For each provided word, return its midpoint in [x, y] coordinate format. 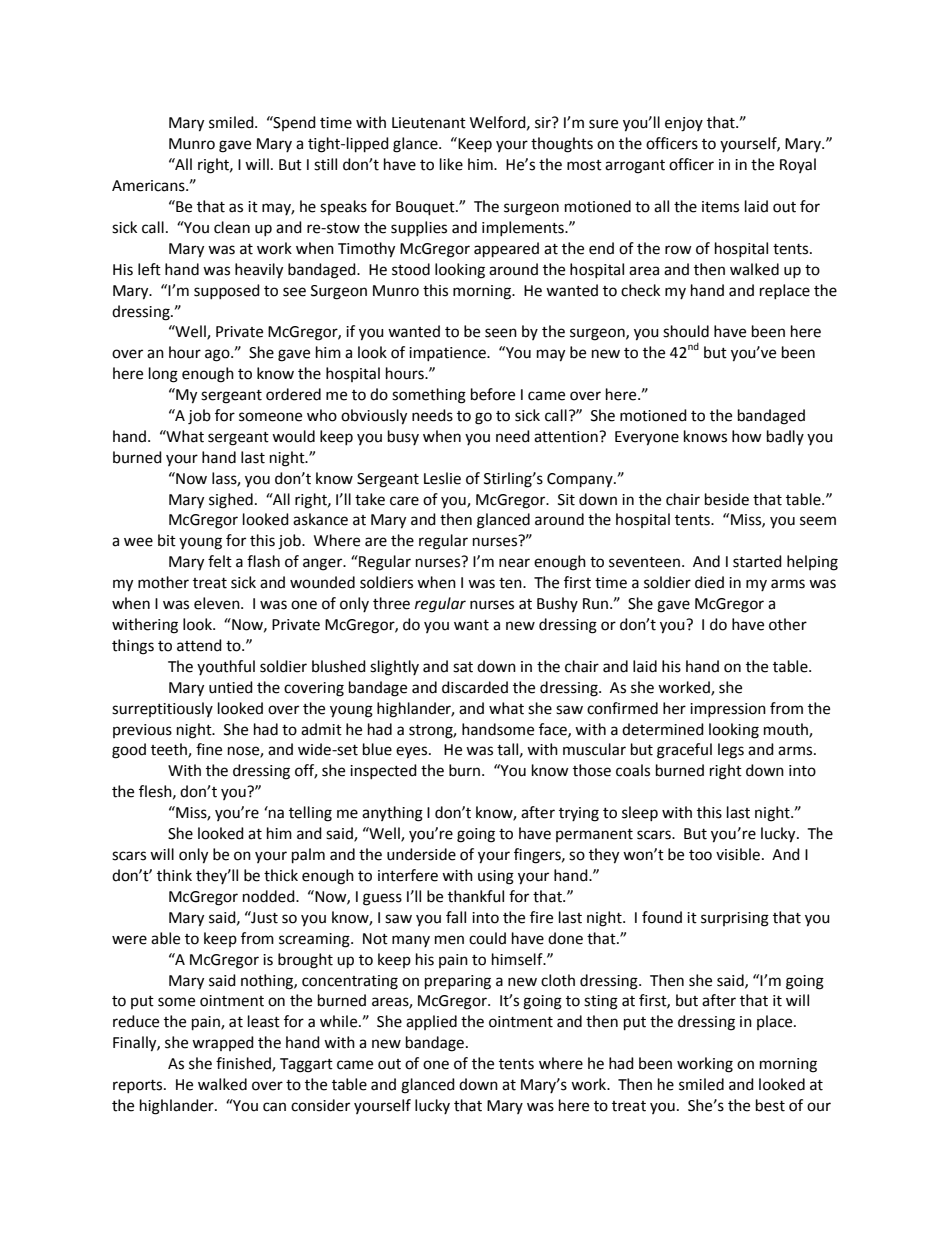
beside [727, 499]
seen [501, 333]
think [174, 875]
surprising [735, 919]
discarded [475, 687]
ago [218, 355]
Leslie [442, 478]
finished [244, 1064]
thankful [476, 896]
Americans [149, 186]
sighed [231, 501]
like [451, 164]
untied [231, 687]
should [686, 331]
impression [728, 710]
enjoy [684, 124]
